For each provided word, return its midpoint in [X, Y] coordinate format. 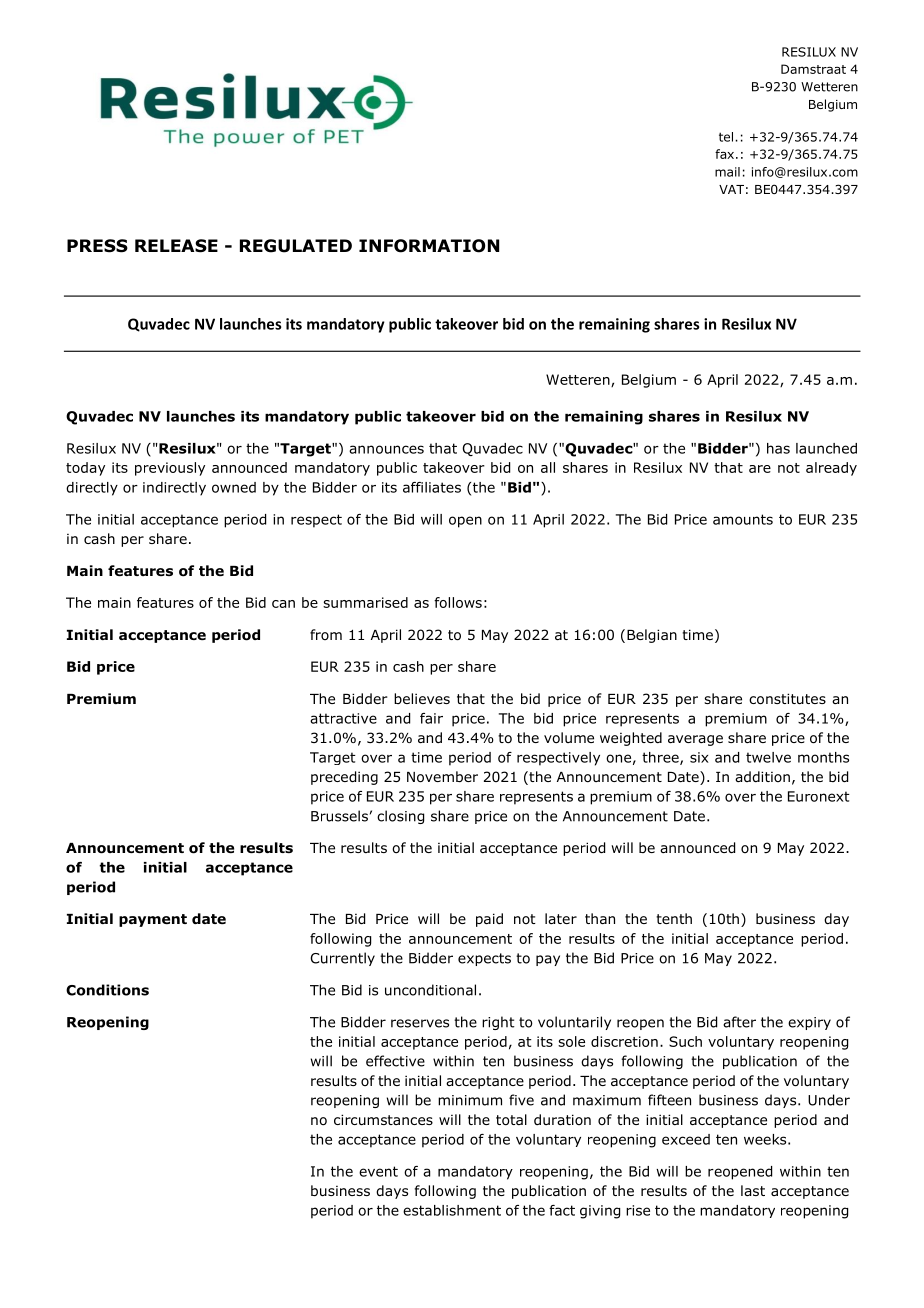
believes [422, 698]
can [283, 604]
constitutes [787, 699]
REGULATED [296, 246]
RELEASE [176, 246]
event [378, 1171]
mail [727, 172]
